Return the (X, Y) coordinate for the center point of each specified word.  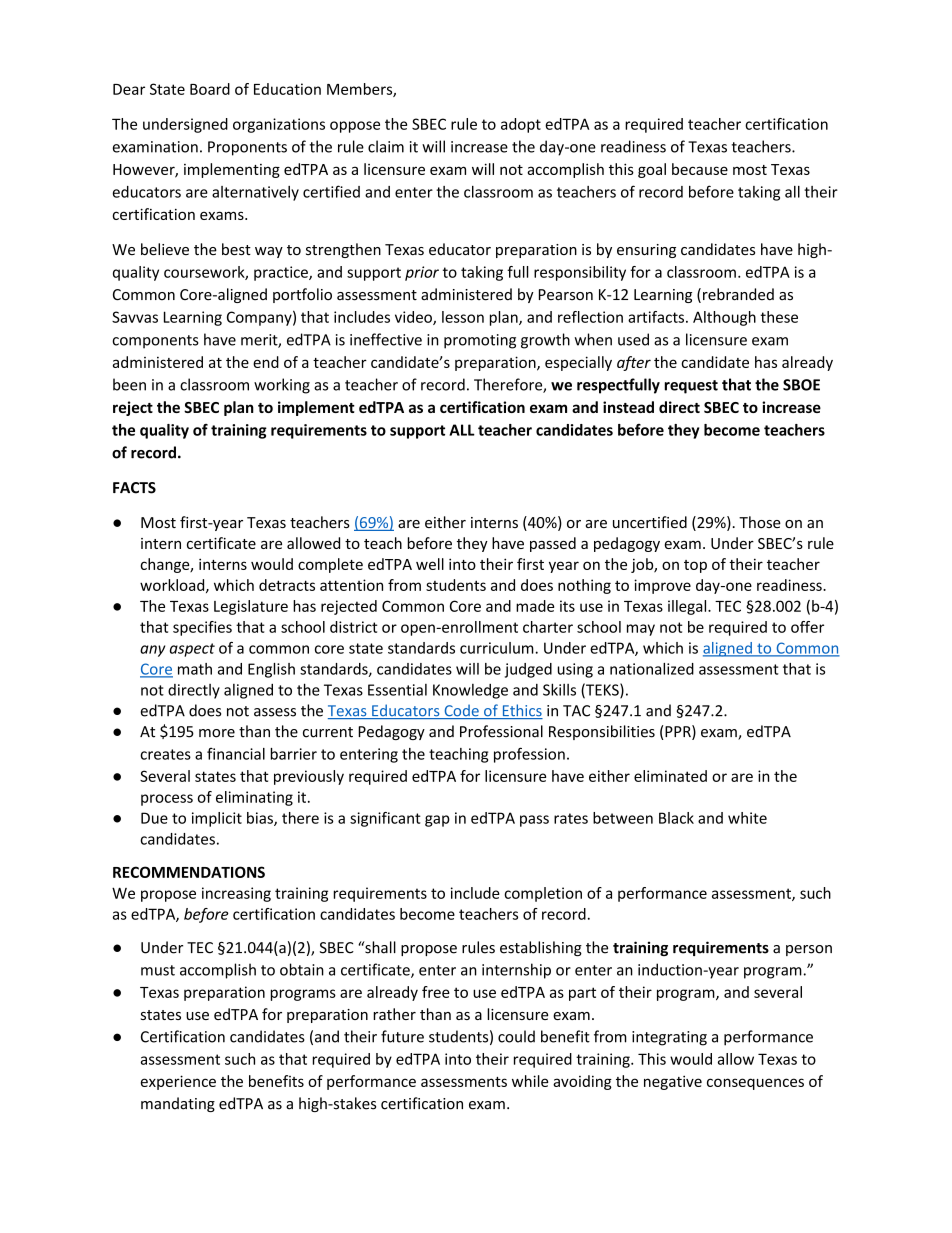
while (530, 1081)
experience (178, 1082)
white (747, 818)
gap (437, 821)
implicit (217, 819)
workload (173, 586)
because (700, 169)
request (691, 387)
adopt (521, 125)
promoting (480, 341)
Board (210, 89)
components (155, 342)
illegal (688, 607)
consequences (755, 1084)
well (430, 564)
